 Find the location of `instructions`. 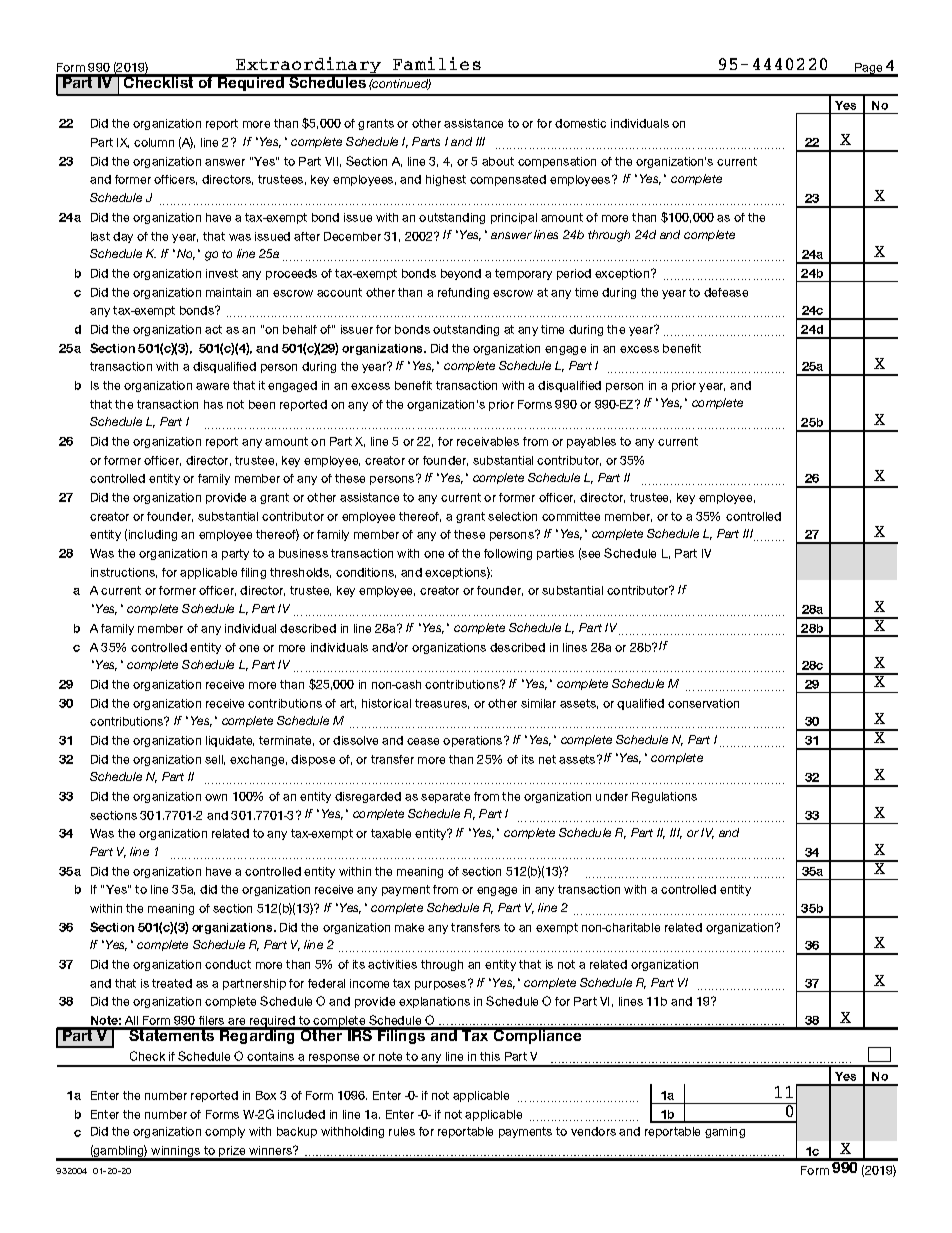

instructions is located at coordinates (124, 573).
